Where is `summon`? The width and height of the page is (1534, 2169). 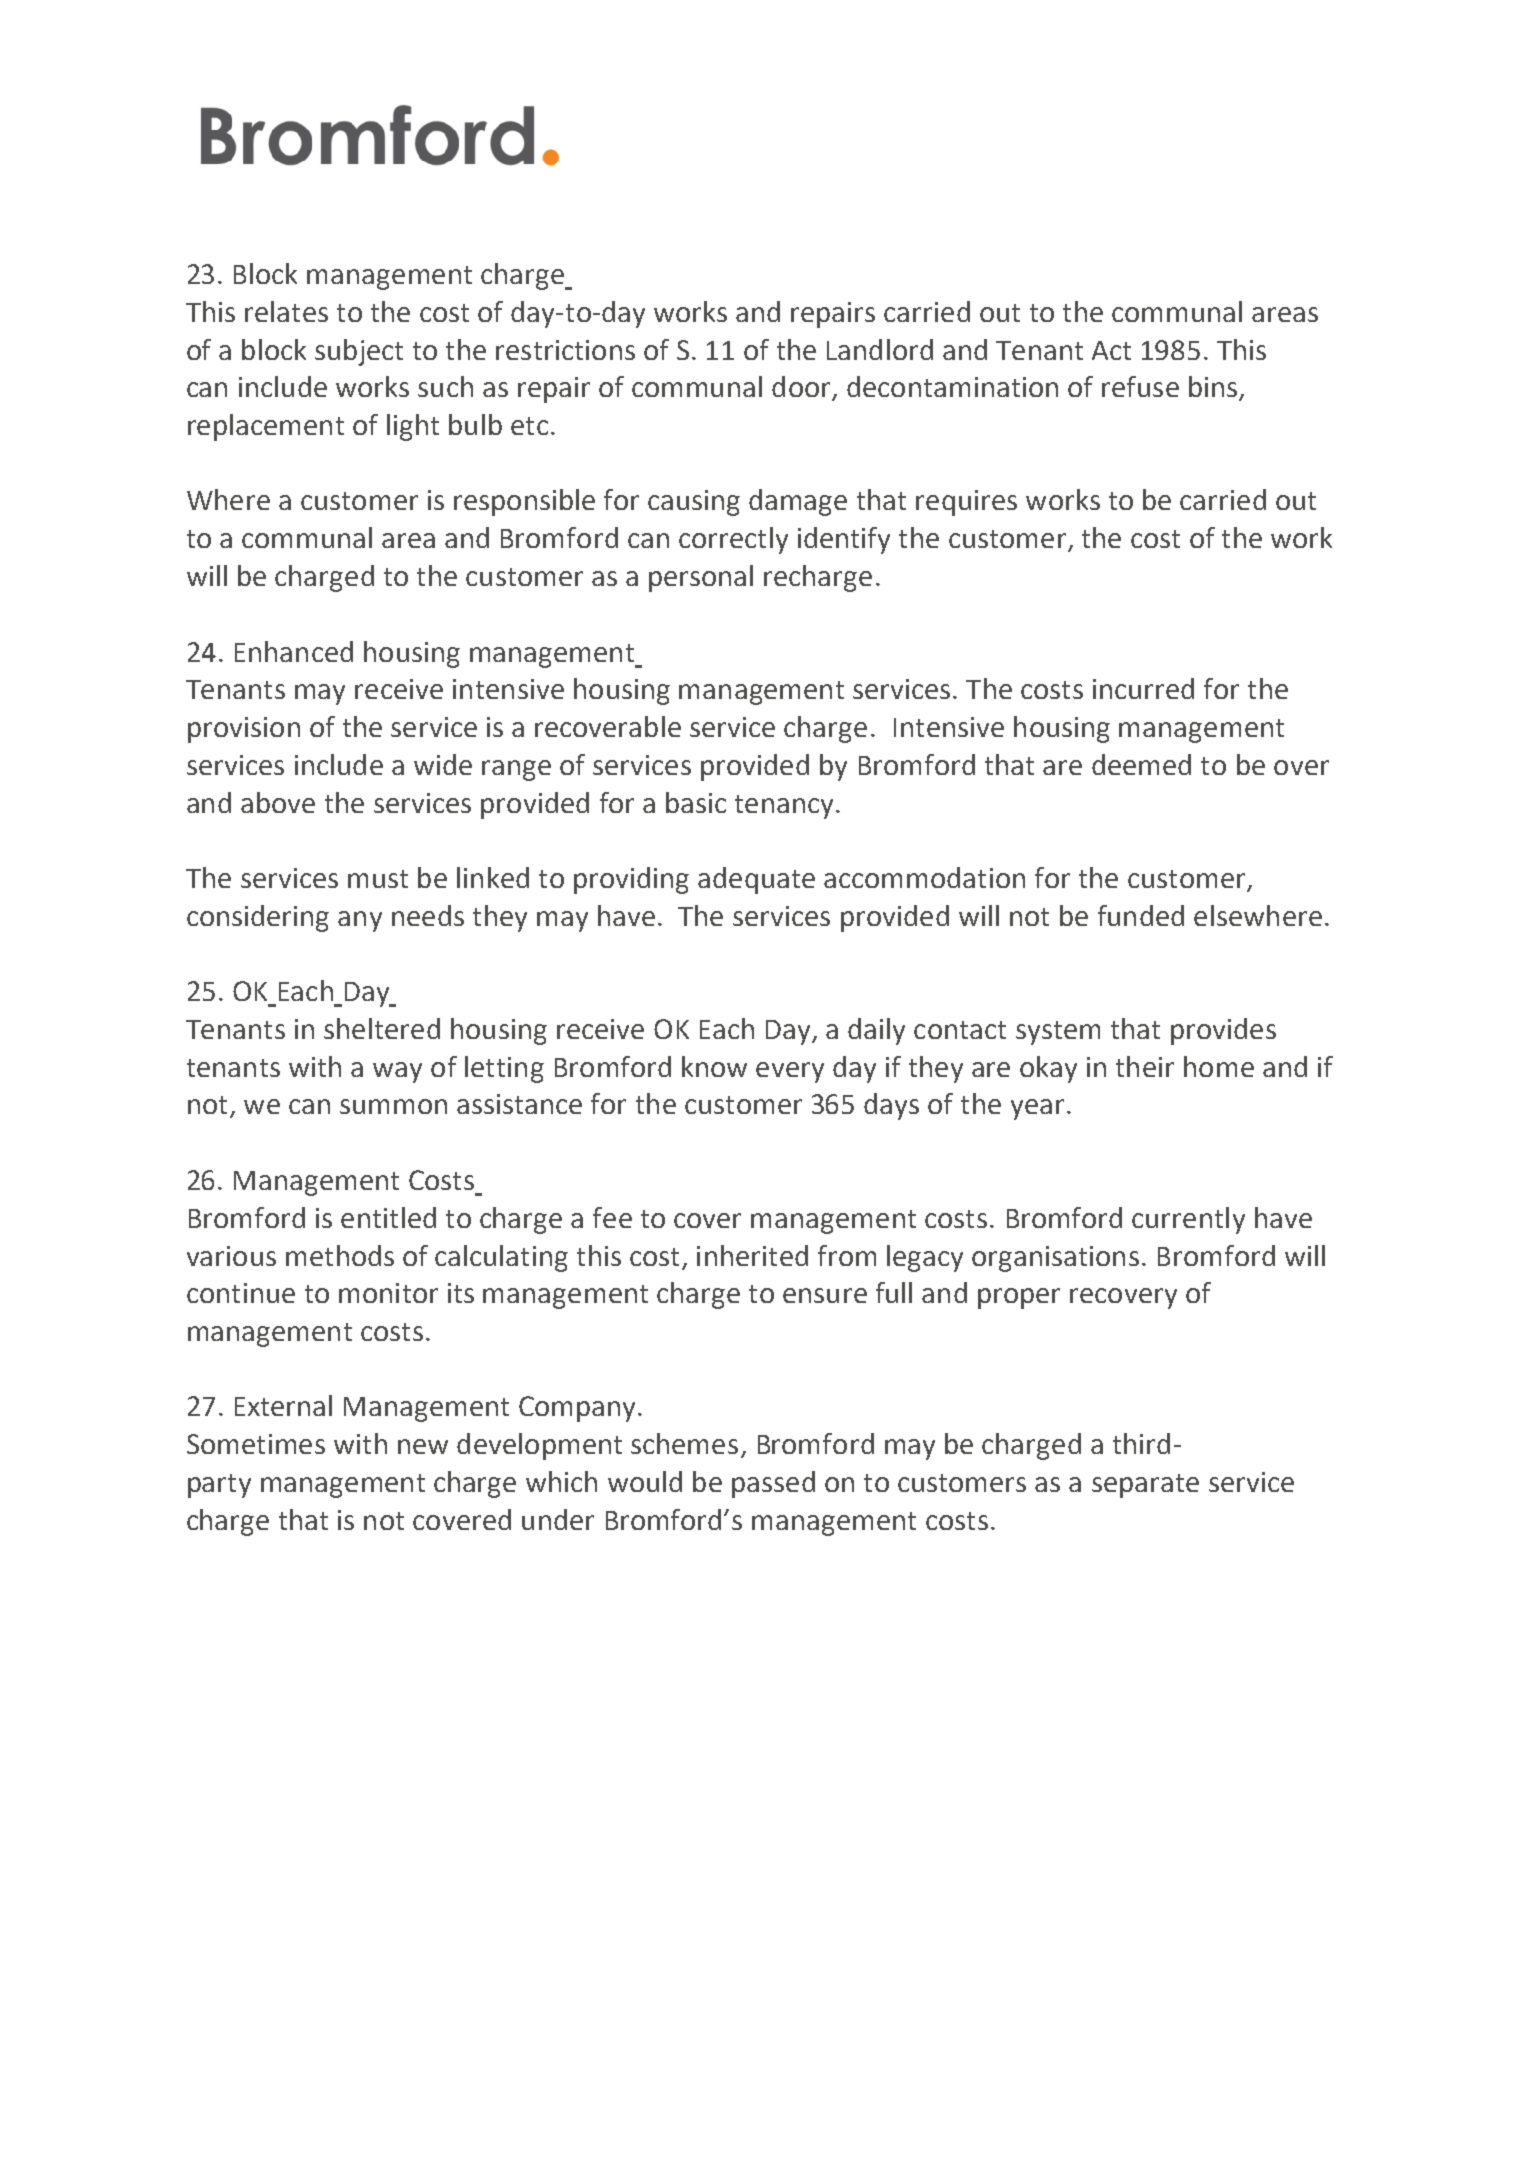
summon is located at coordinates (393, 1106).
